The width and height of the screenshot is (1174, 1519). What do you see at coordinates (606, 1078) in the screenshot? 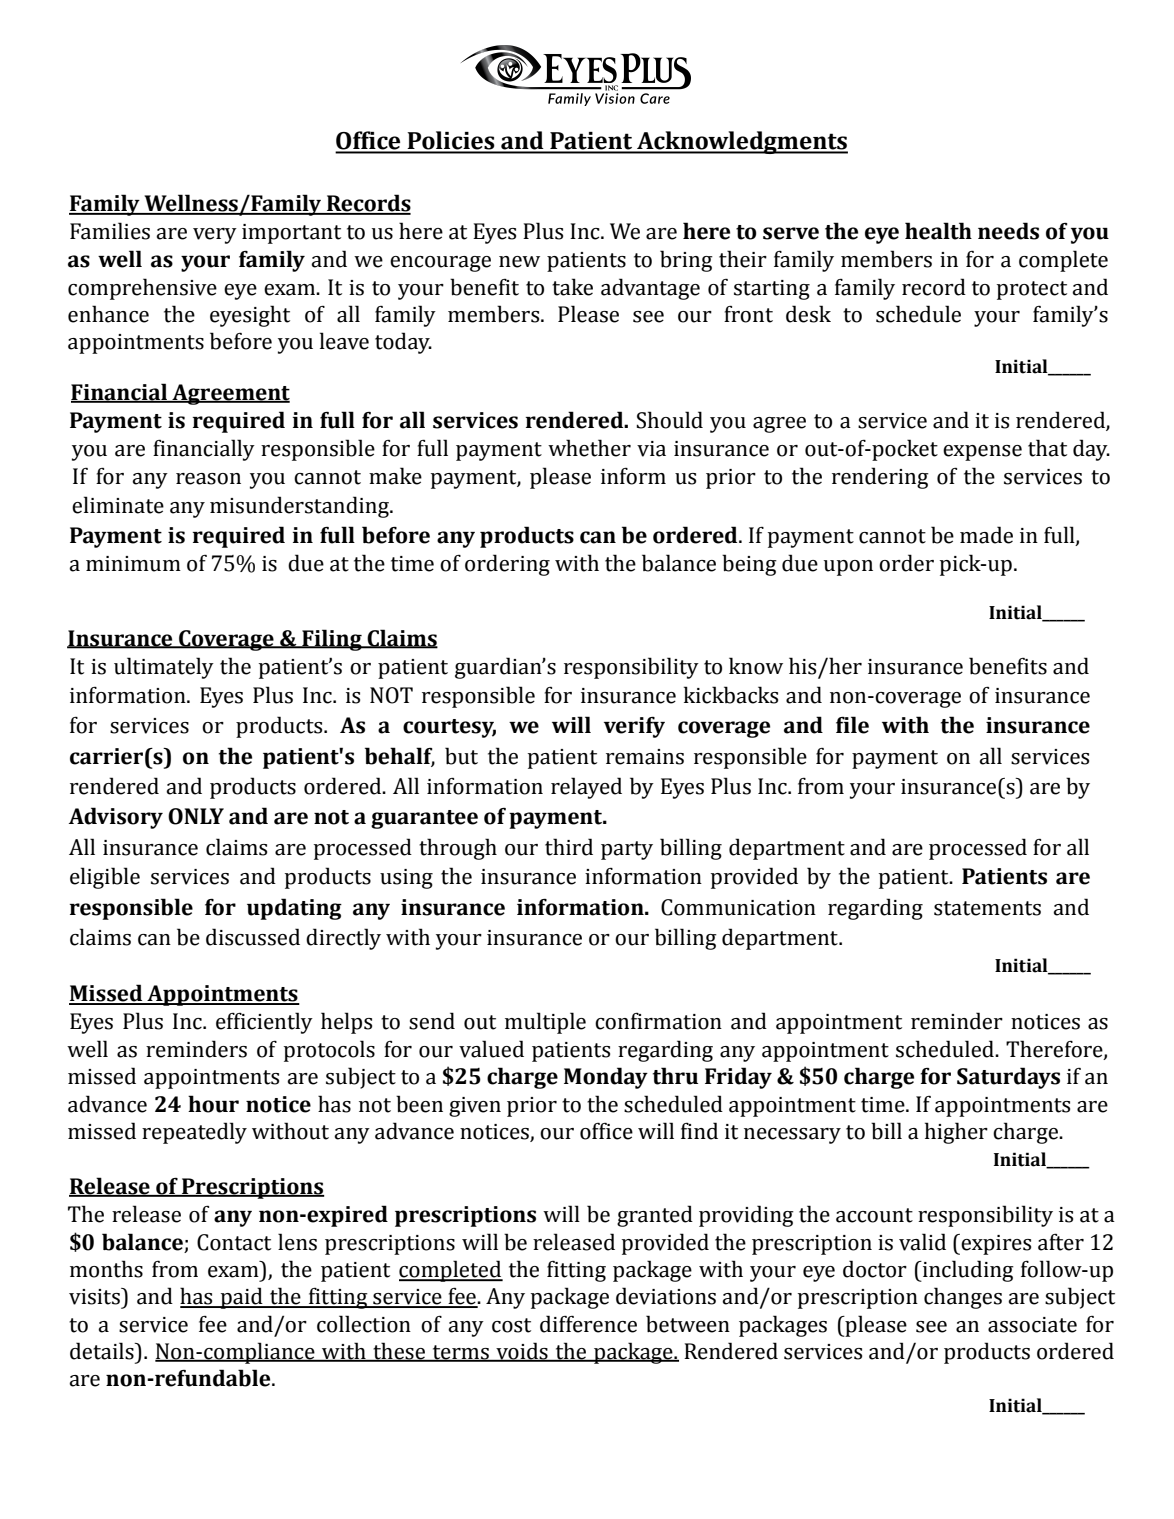
I see `Monday` at bounding box center [606, 1078].
